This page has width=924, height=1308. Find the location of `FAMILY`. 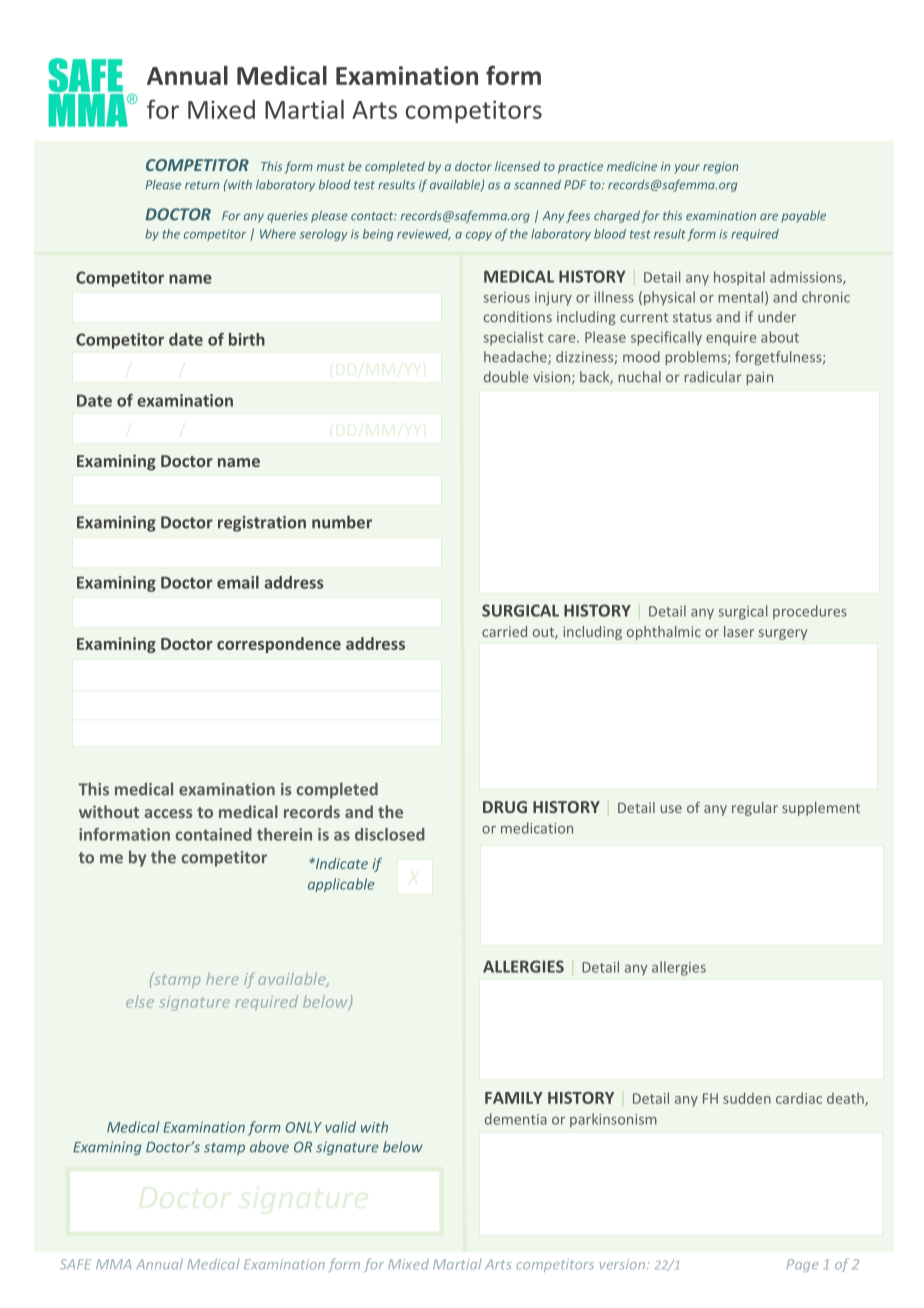

FAMILY is located at coordinates (514, 1098).
